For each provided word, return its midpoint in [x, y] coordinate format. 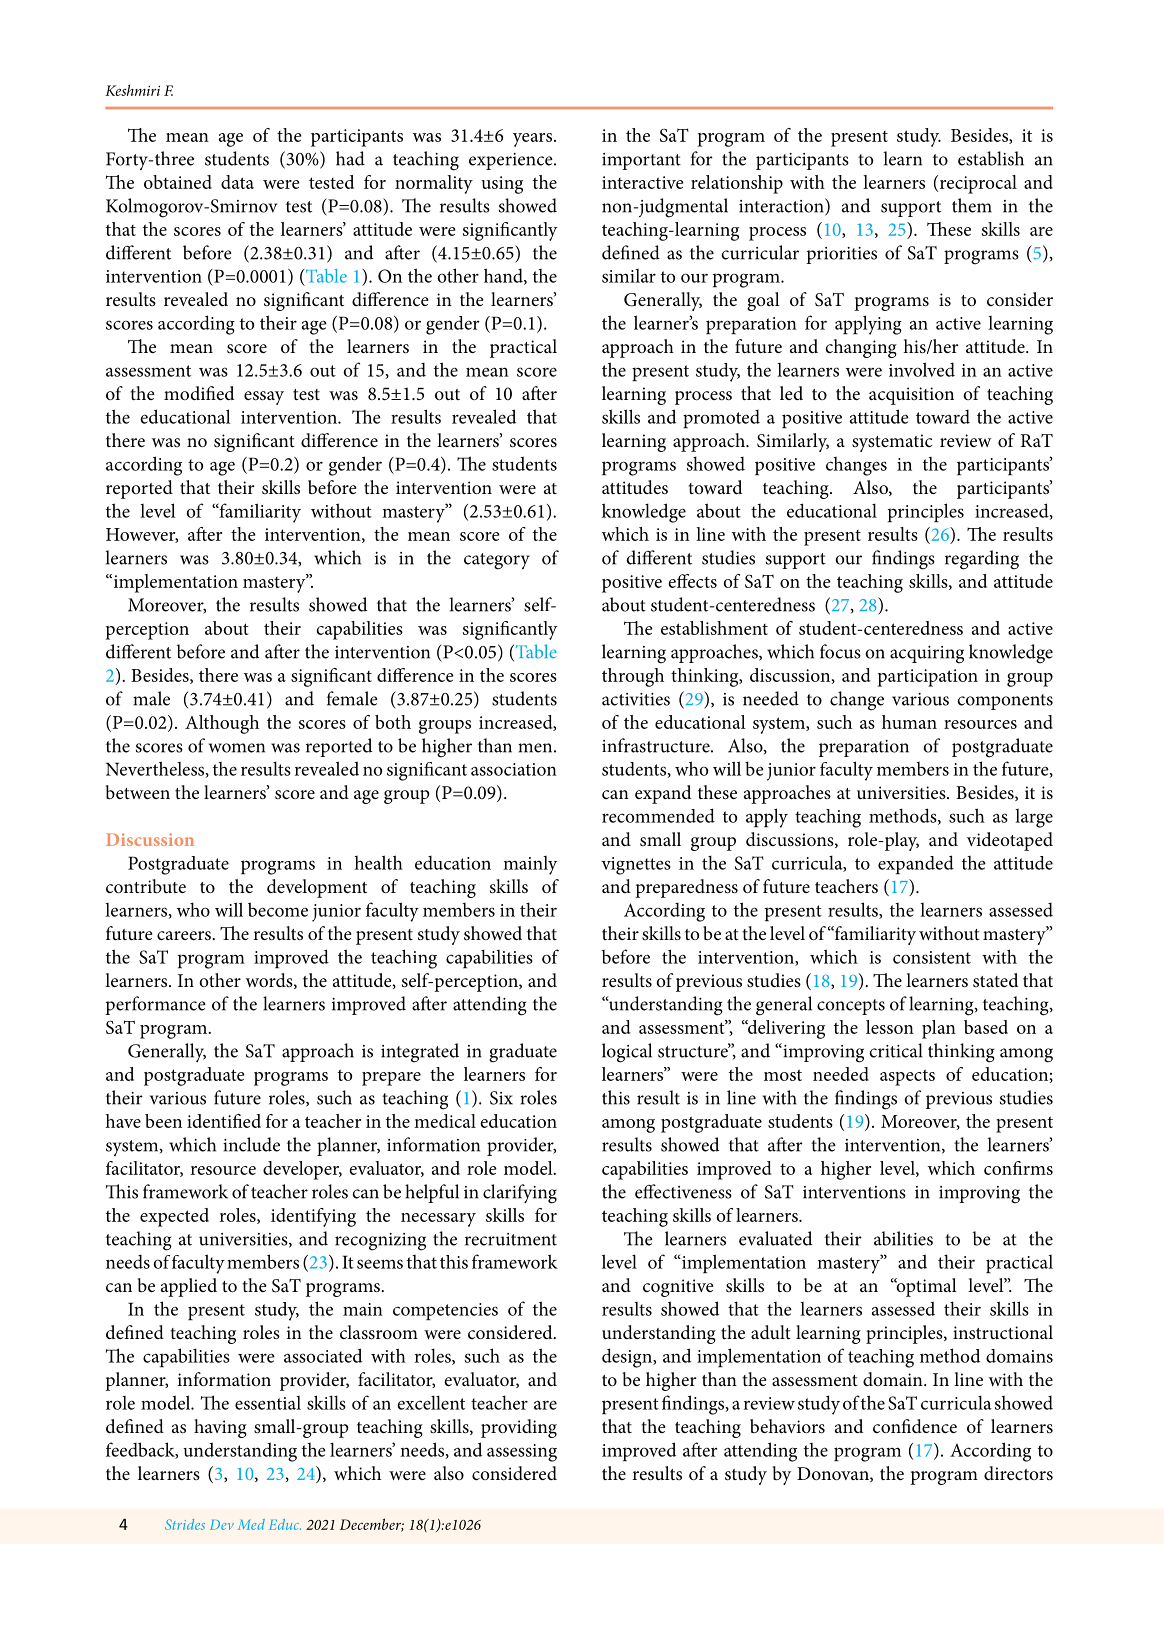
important [641, 161]
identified [224, 1121]
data [237, 182]
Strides [185, 1524]
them [972, 205]
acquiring [927, 655]
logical [627, 1053]
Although [222, 724]
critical [896, 1050]
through [633, 677]
